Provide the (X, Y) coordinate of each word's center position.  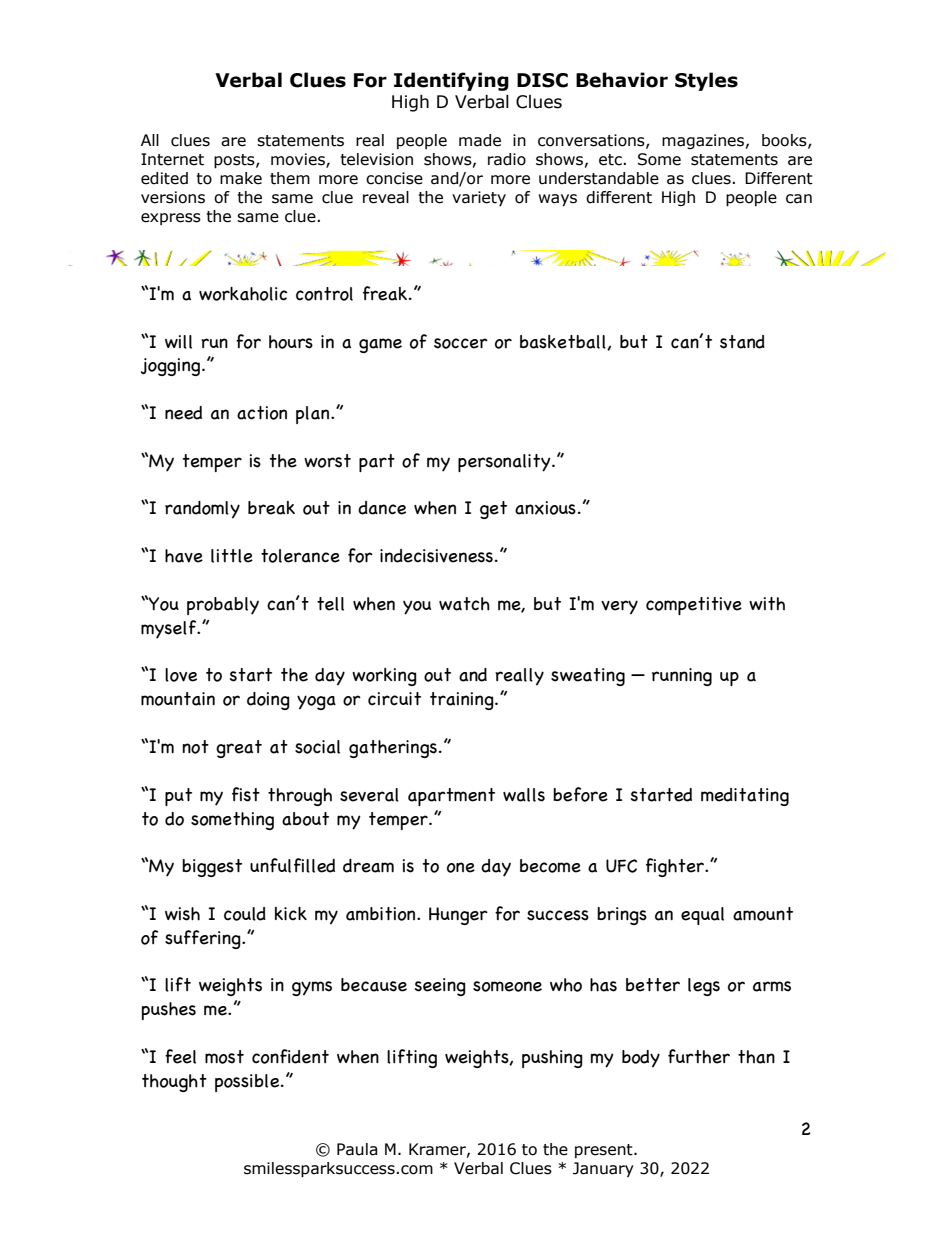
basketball (564, 342)
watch (464, 604)
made (480, 140)
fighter (676, 867)
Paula (357, 1149)
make (241, 178)
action (262, 413)
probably (223, 606)
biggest (212, 868)
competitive (694, 606)
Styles (706, 81)
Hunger (458, 916)
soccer (461, 343)
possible (248, 1083)
